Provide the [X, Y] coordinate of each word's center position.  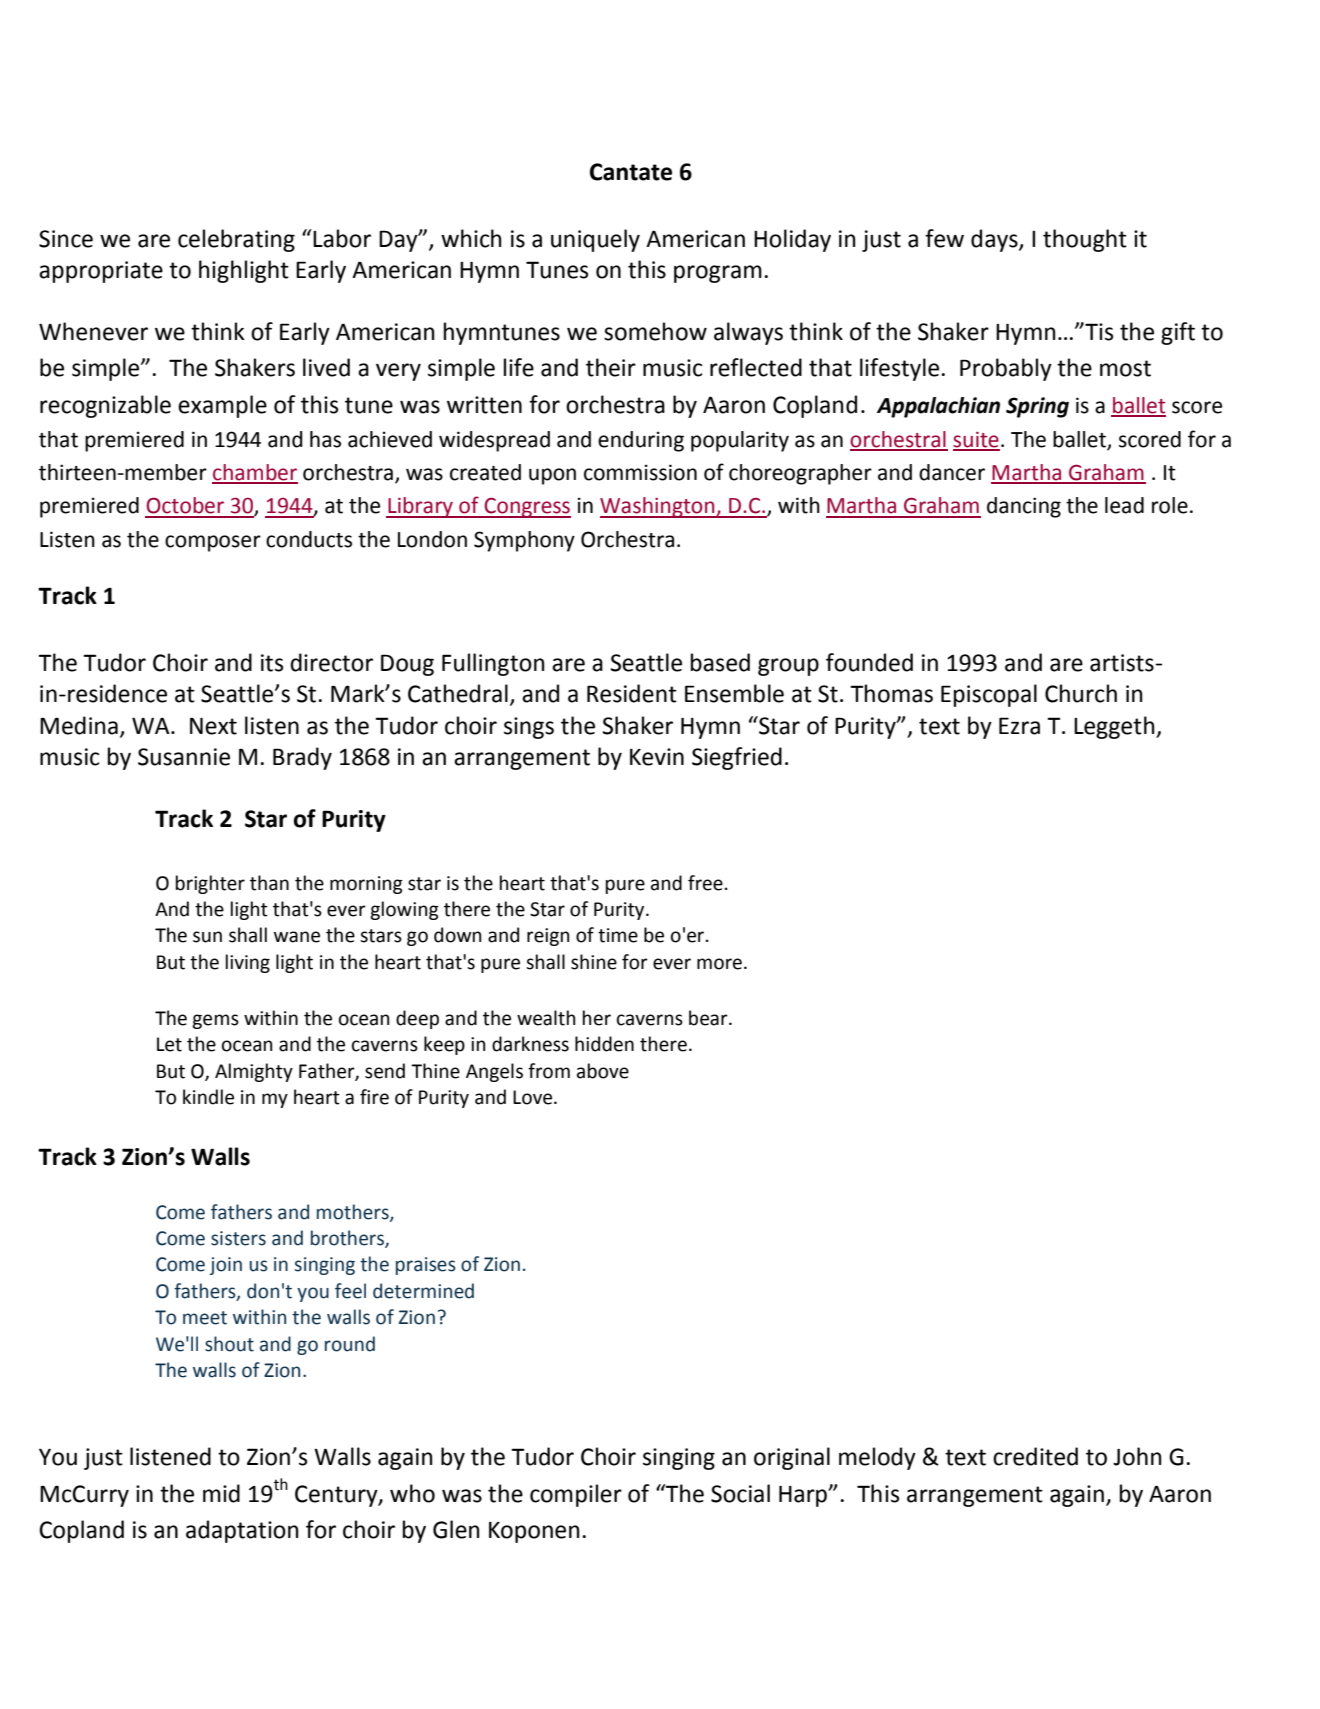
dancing [1024, 507]
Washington [658, 507]
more [719, 964]
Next [213, 726]
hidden [604, 1044]
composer [213, 543]
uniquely [595, 240]
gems [215, 1021]
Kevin [657, 757]
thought [1085, 240]
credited [1035, 1456]
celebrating [236, 240]
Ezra [1019, 726]
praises [426, 1266]
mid [221, 1493]
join [226, 1266]
